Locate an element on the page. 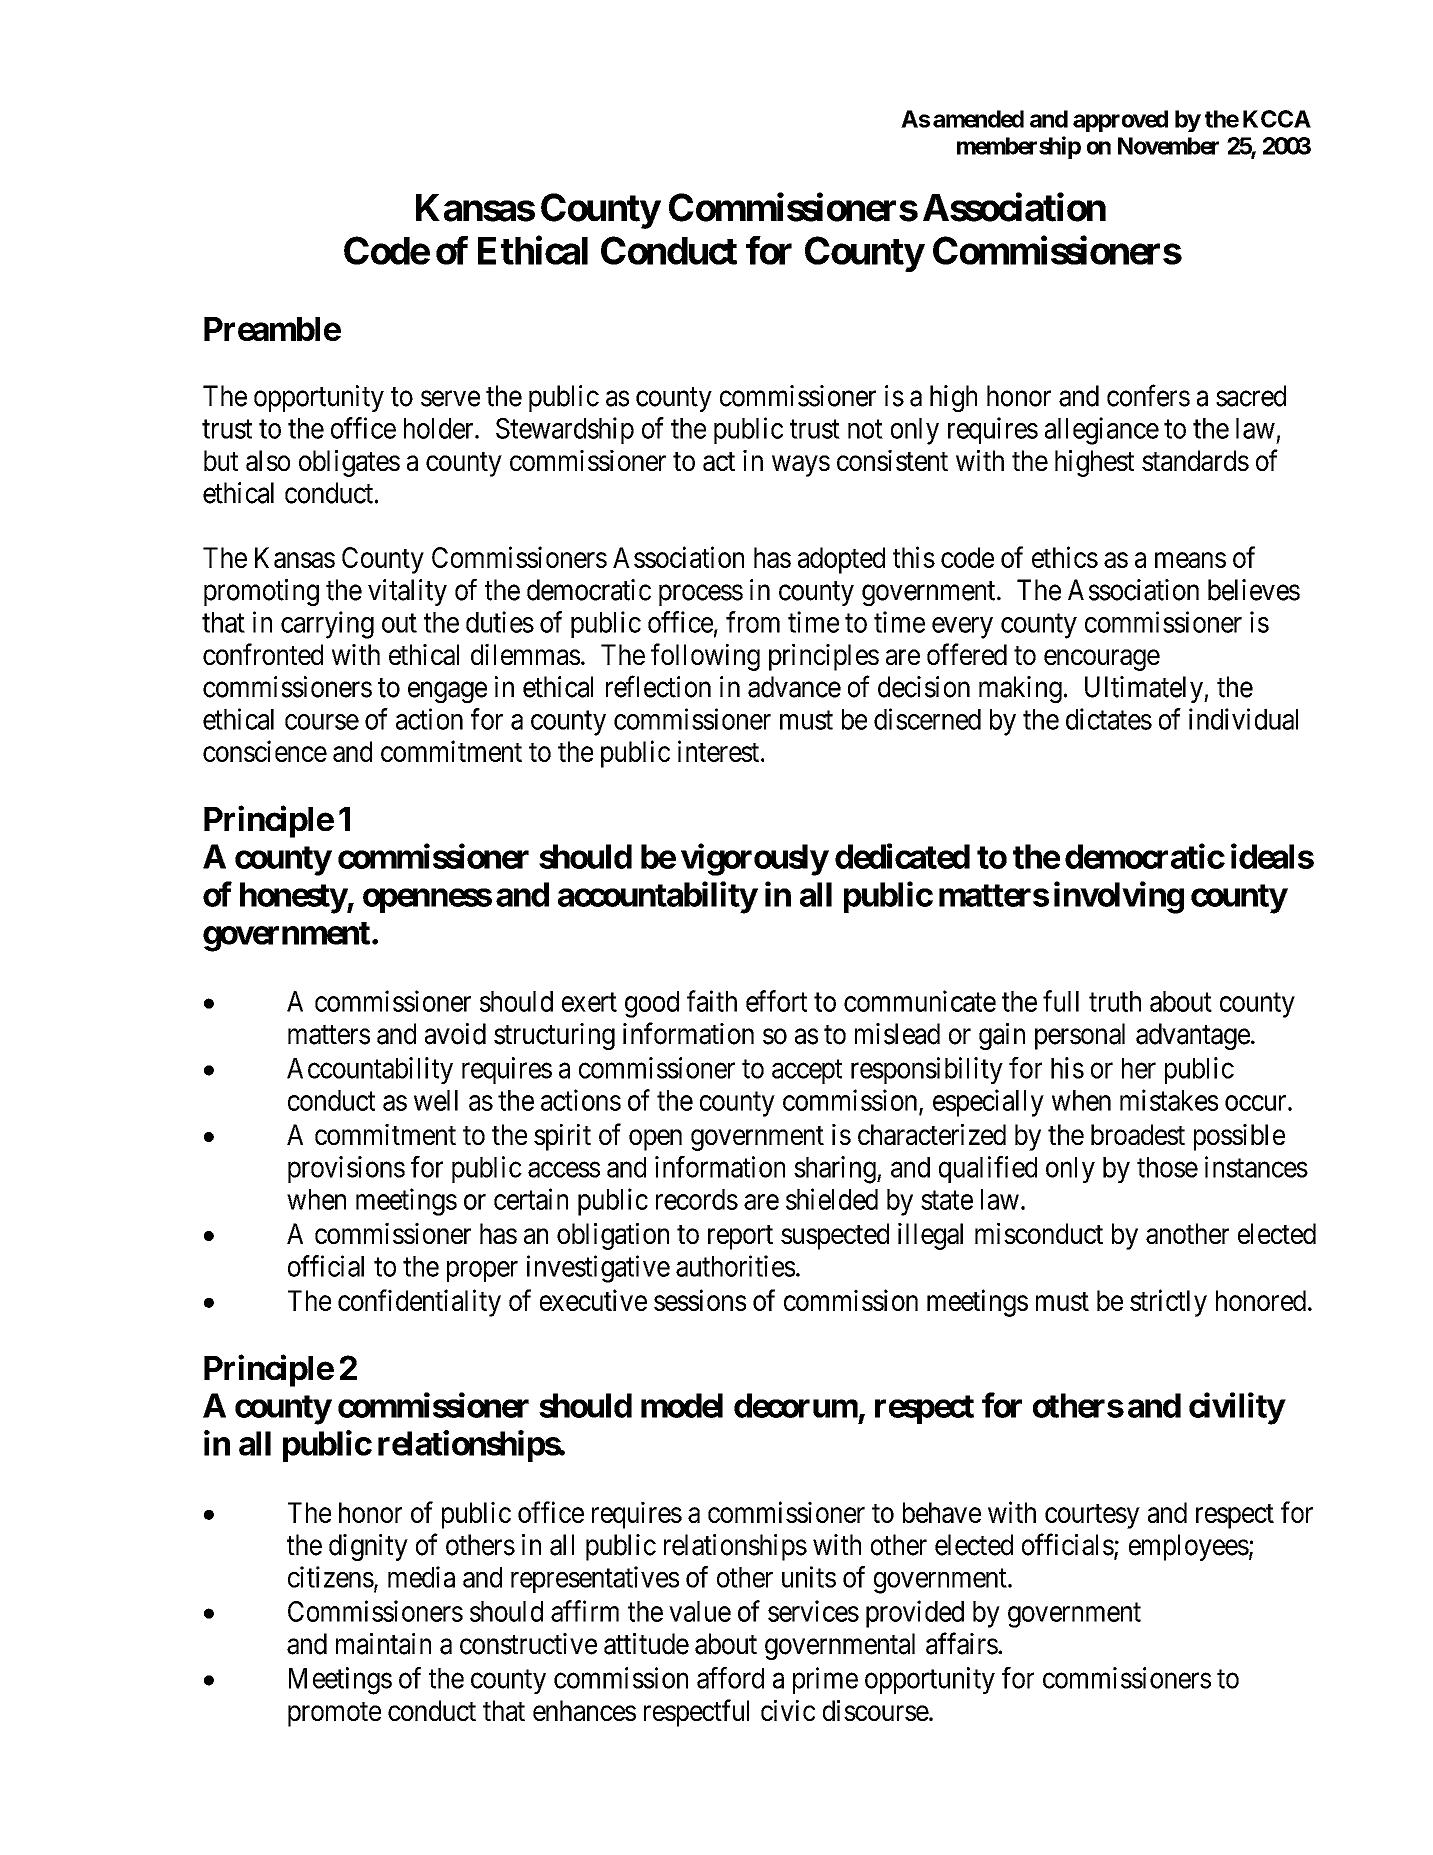  well is located at coordinates (436, 1100).
